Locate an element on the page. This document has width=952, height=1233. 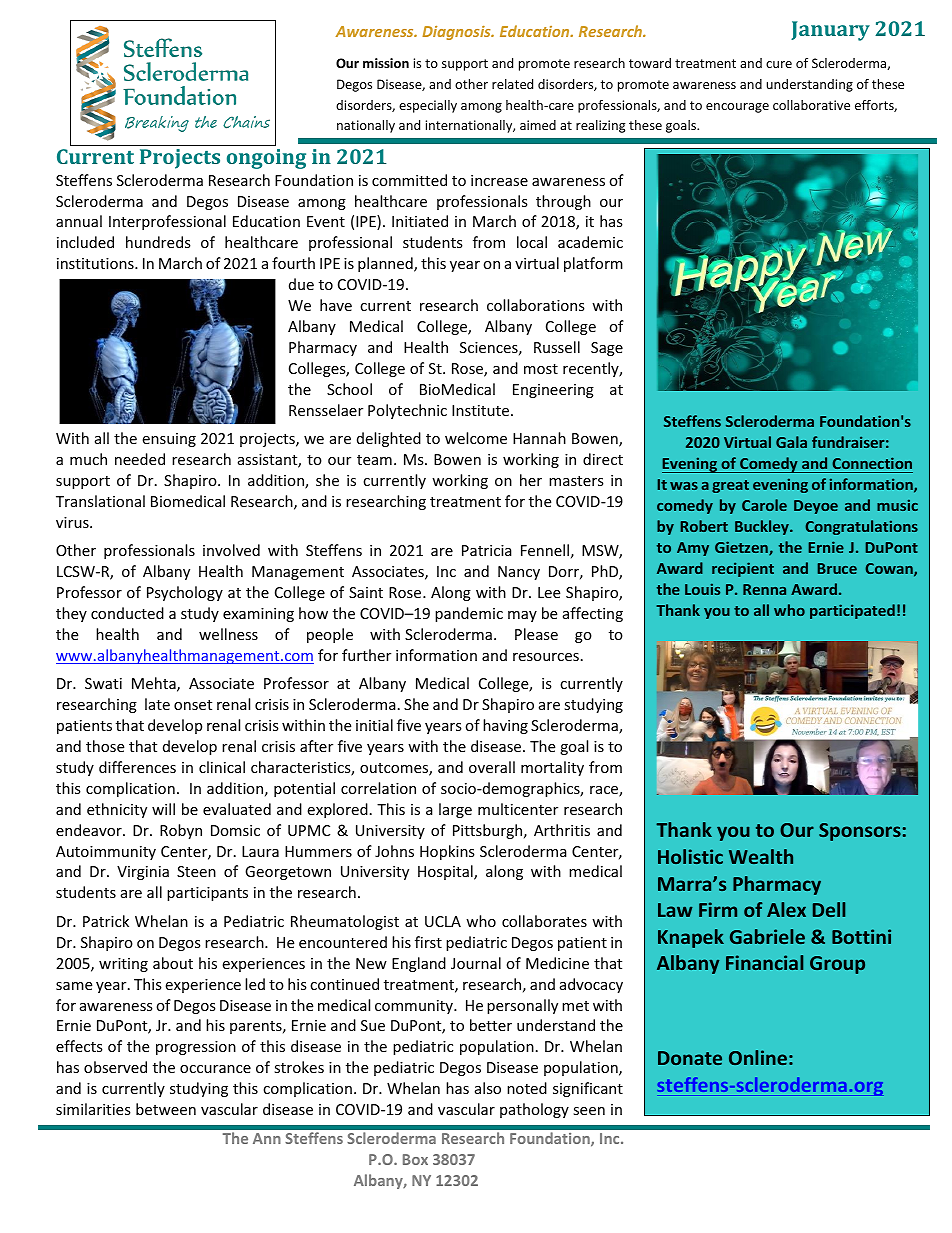
pandemic is located at coordinates (469, 614).
